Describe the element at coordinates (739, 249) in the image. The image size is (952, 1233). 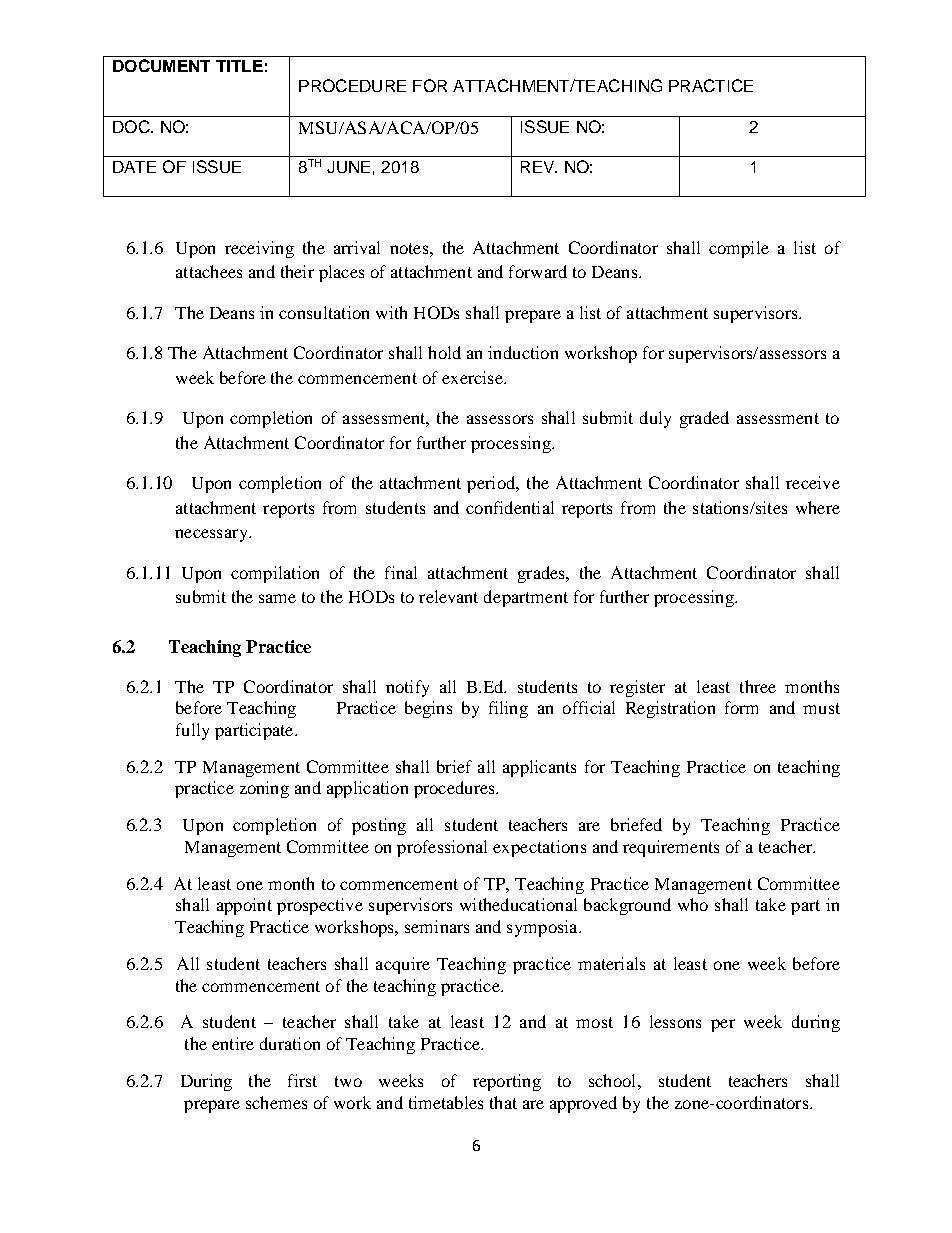
I see `compile` at that location.
